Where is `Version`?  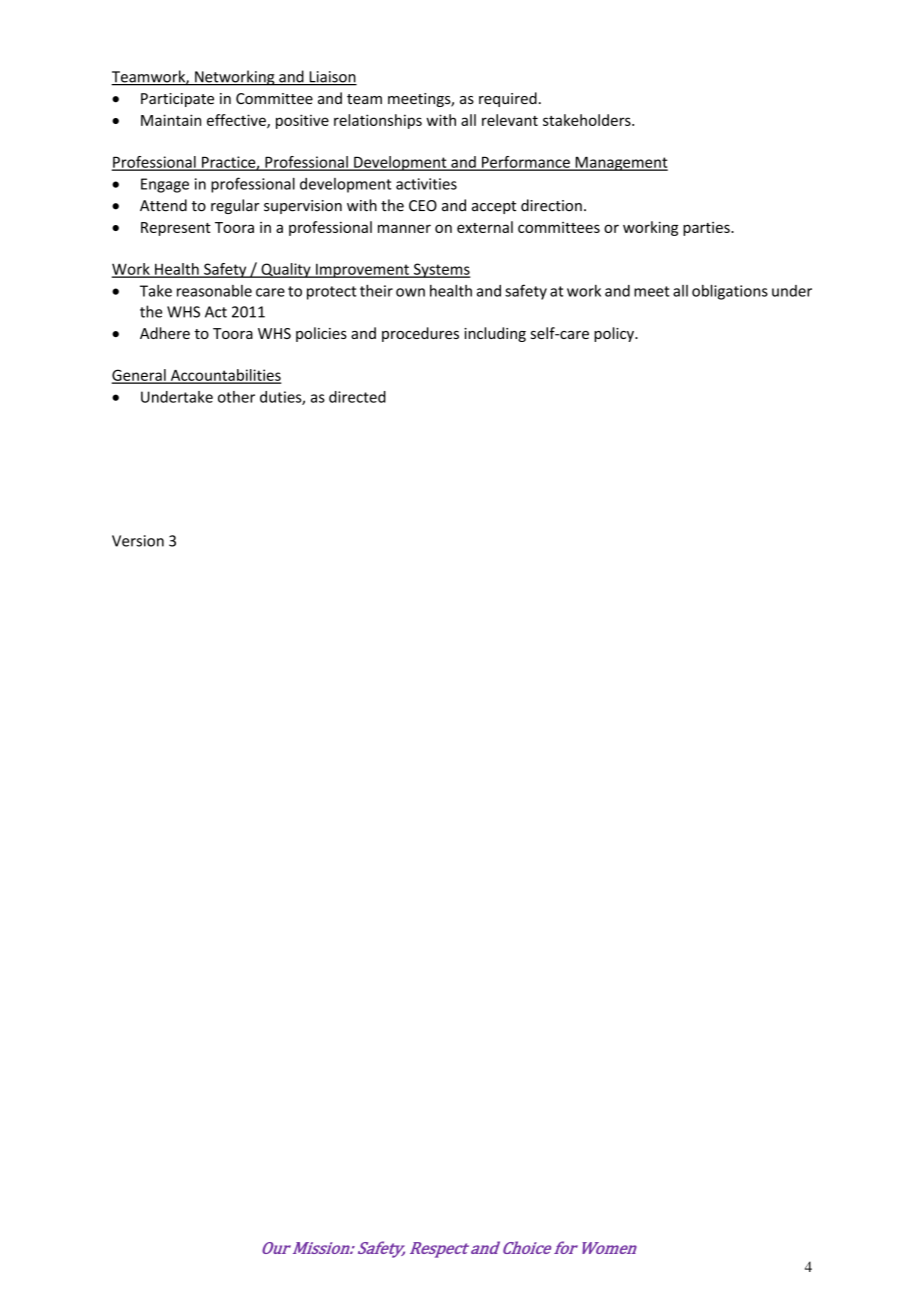
Version is located at coordinates (138, 541).
